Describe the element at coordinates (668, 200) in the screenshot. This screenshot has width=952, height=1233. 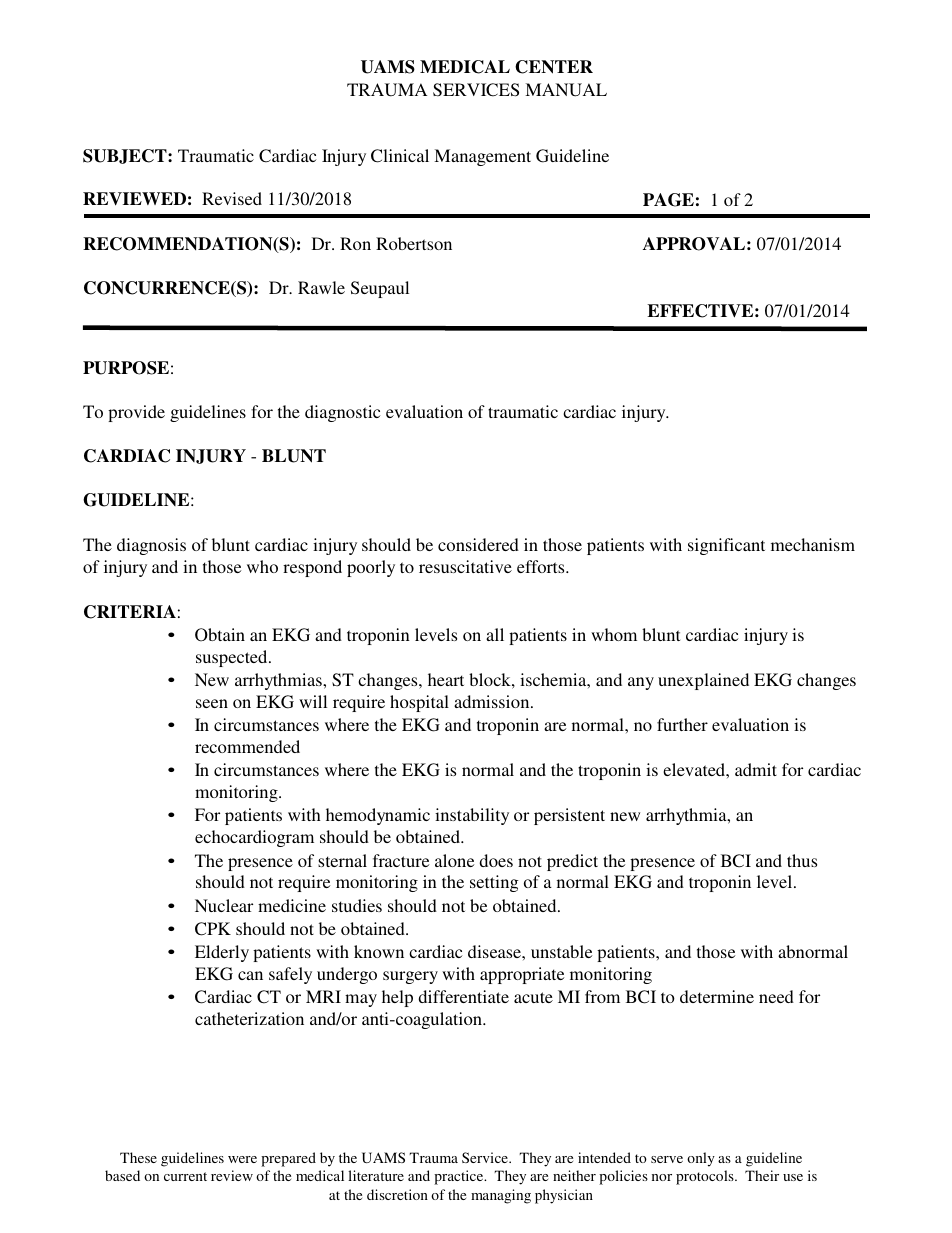
I see `PAGE` at that location.
